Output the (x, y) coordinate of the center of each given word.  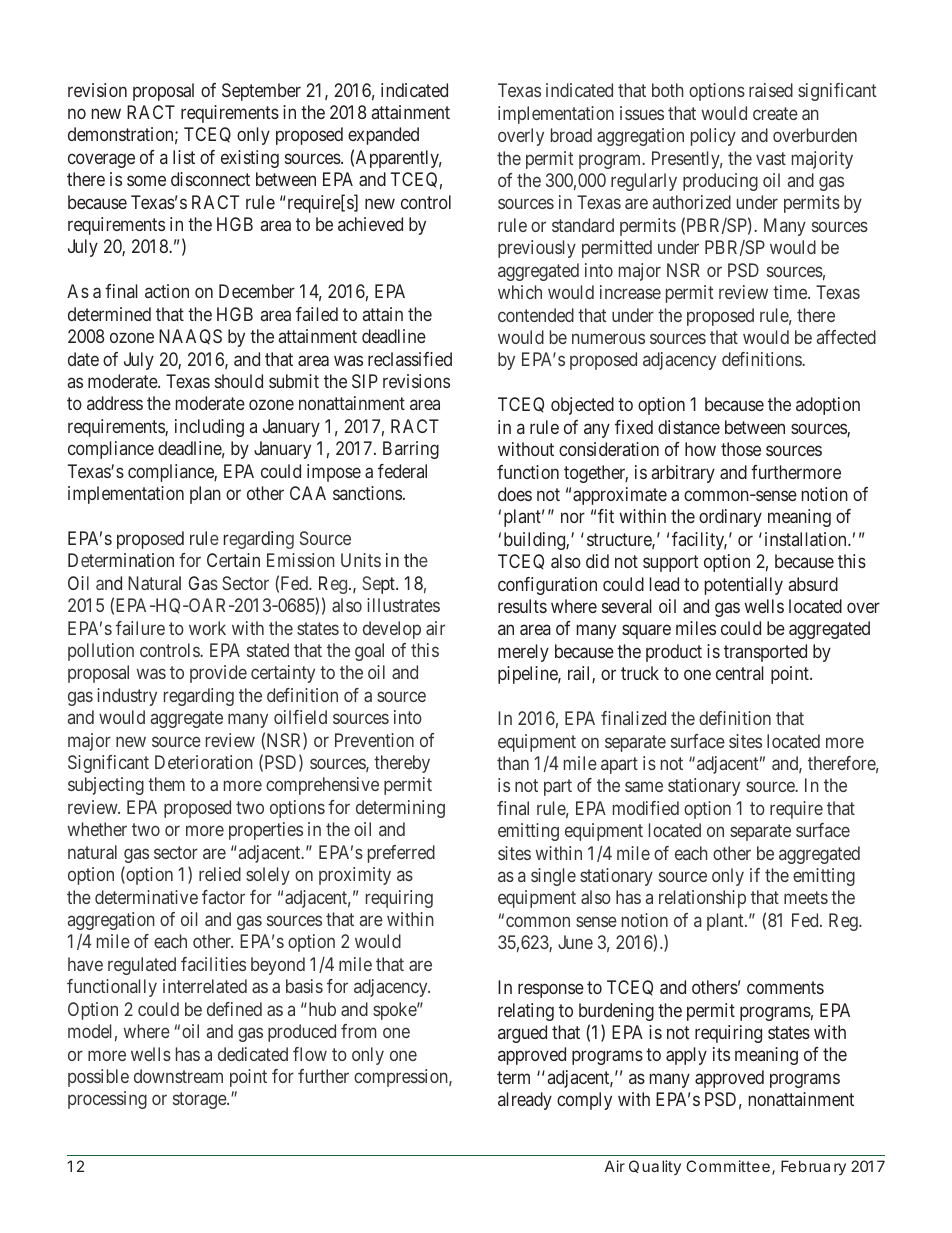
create (775, 113)
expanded (383, 136)
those (741, 449)
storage (200, 1101)
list (184, 157)
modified (646, 808)
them (166, 784)
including (209, 428)
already (525, 1101)
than (513, 763)
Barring (411, 450)
